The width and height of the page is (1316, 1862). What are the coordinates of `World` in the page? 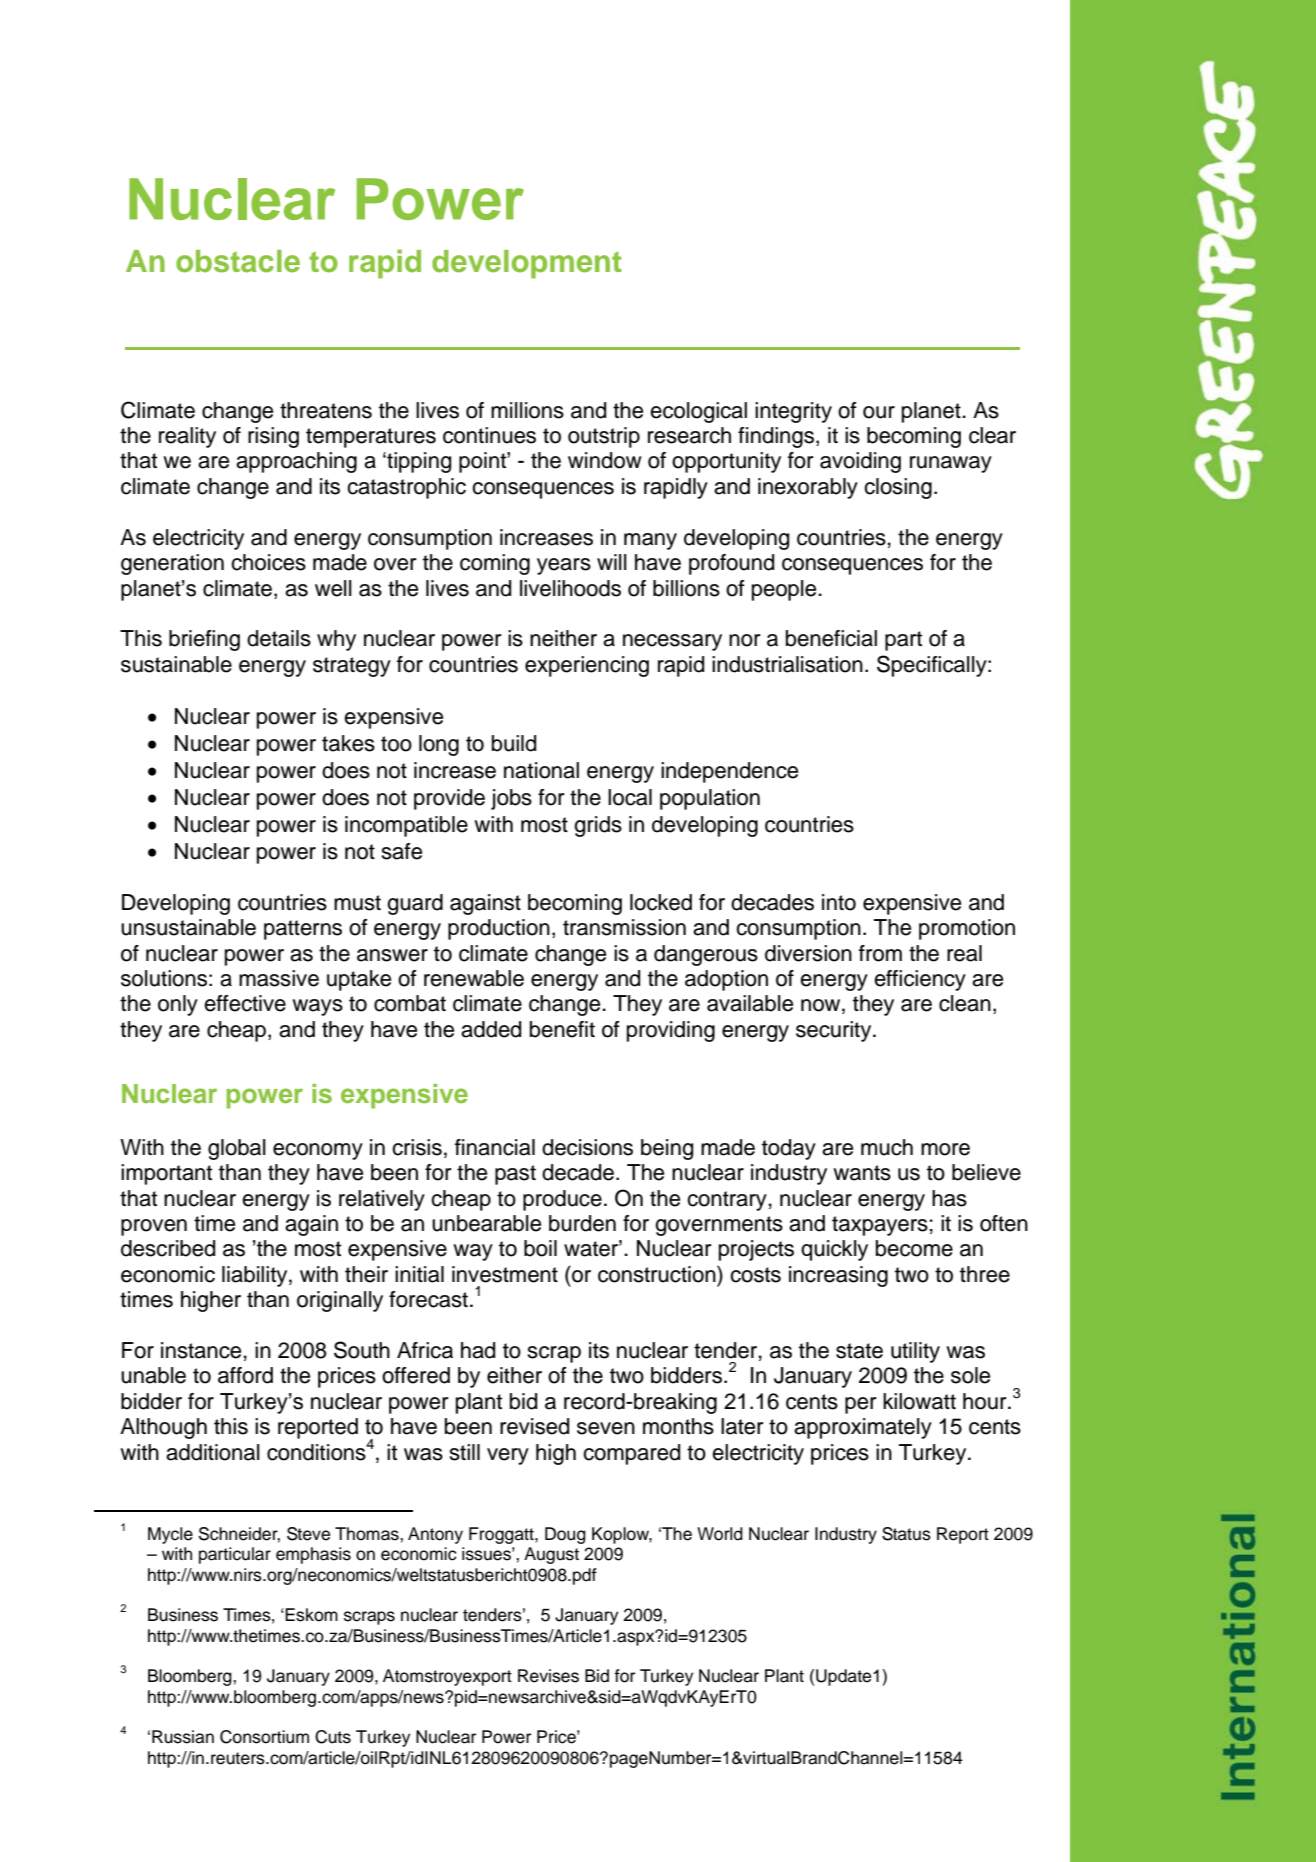 It's located at (720, 1534).
